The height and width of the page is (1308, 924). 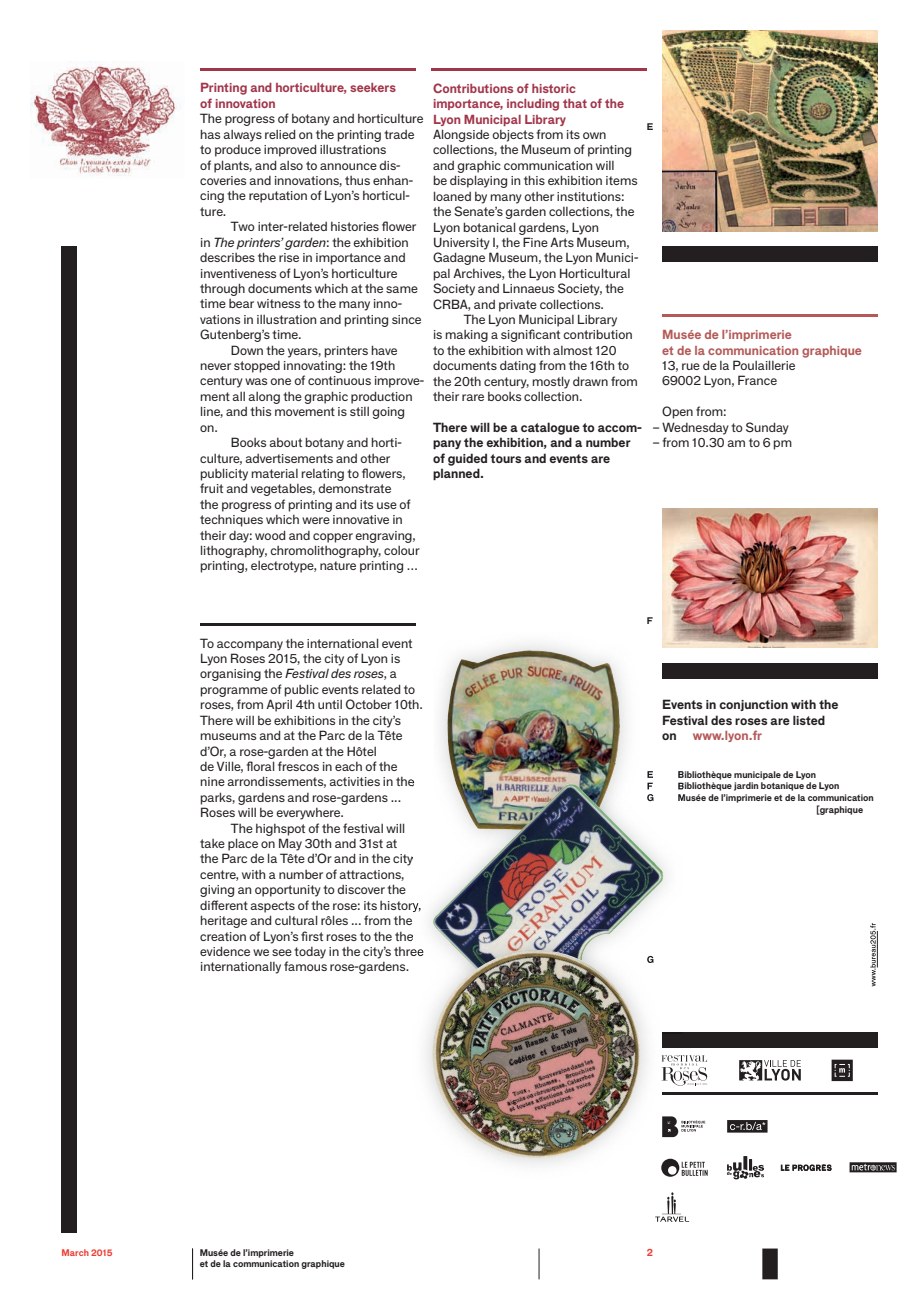 I want to click on trade, so click(x=399, y=134).
